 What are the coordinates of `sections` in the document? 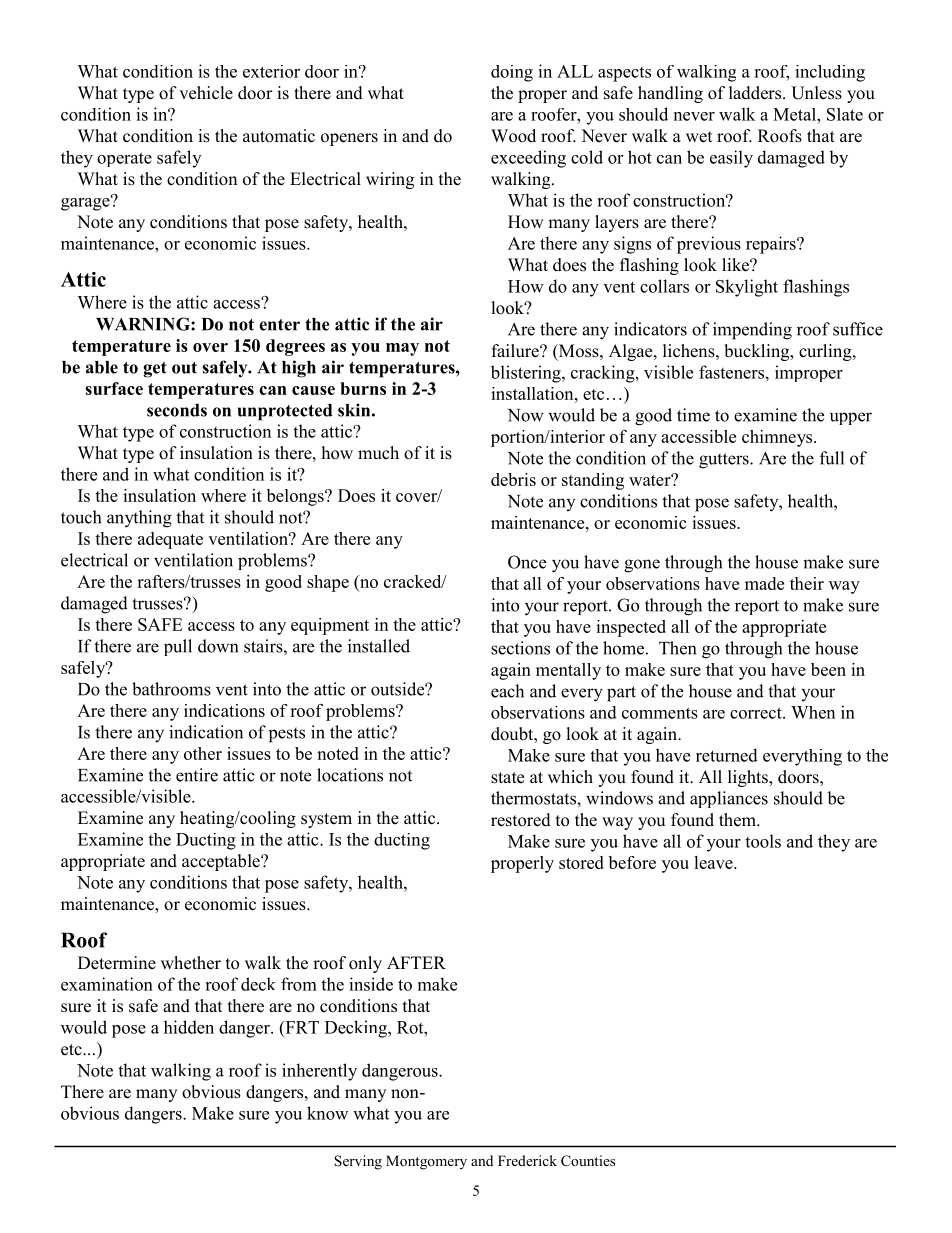 It's located at (520, 648).
